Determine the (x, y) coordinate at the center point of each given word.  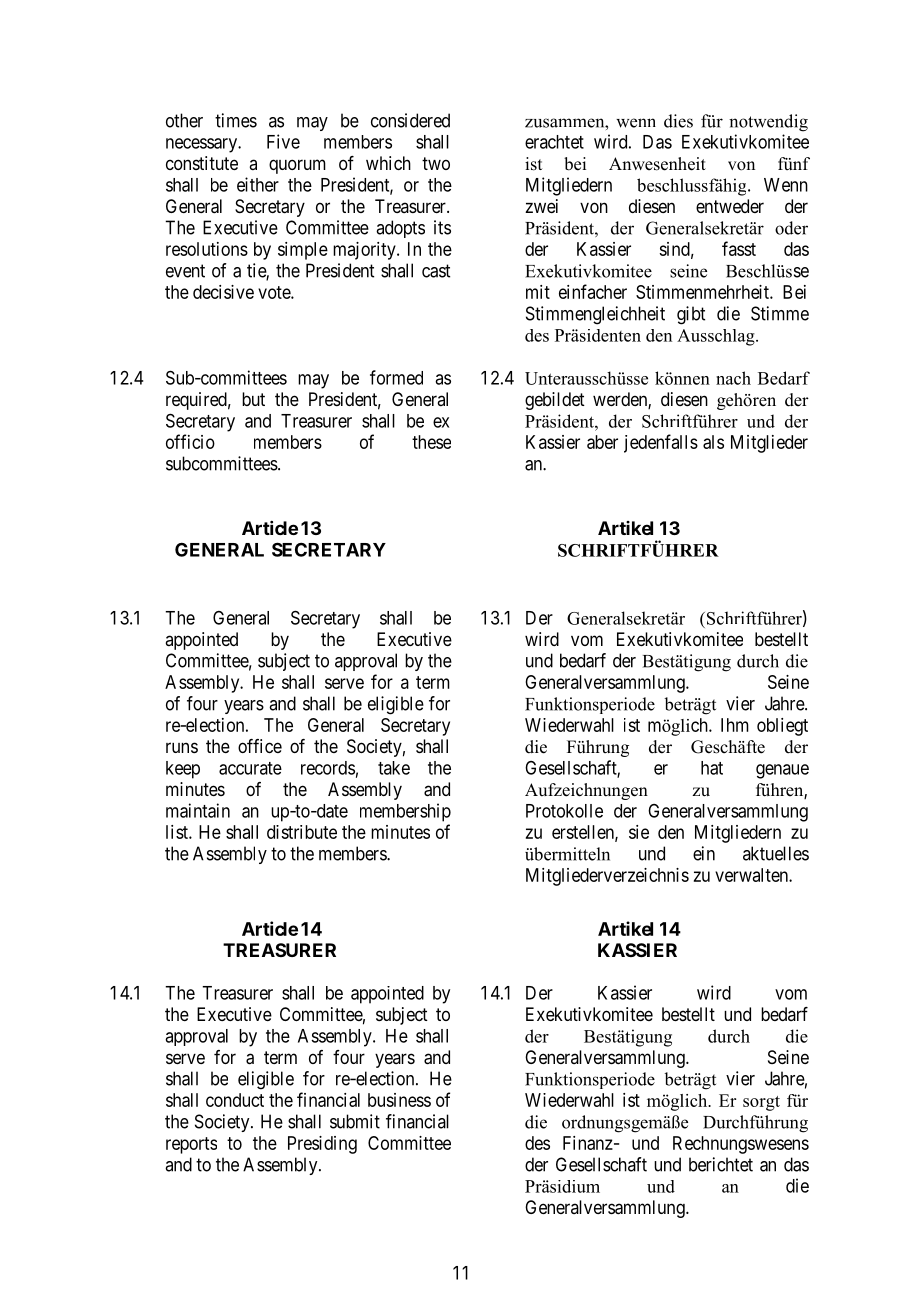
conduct (235, 1100)
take (394, 768)
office (260, 746)
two (436, 163)
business (399, 1100)
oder (791, 228)
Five (283, 141)
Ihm (735, 725)
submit (355, 1121)
